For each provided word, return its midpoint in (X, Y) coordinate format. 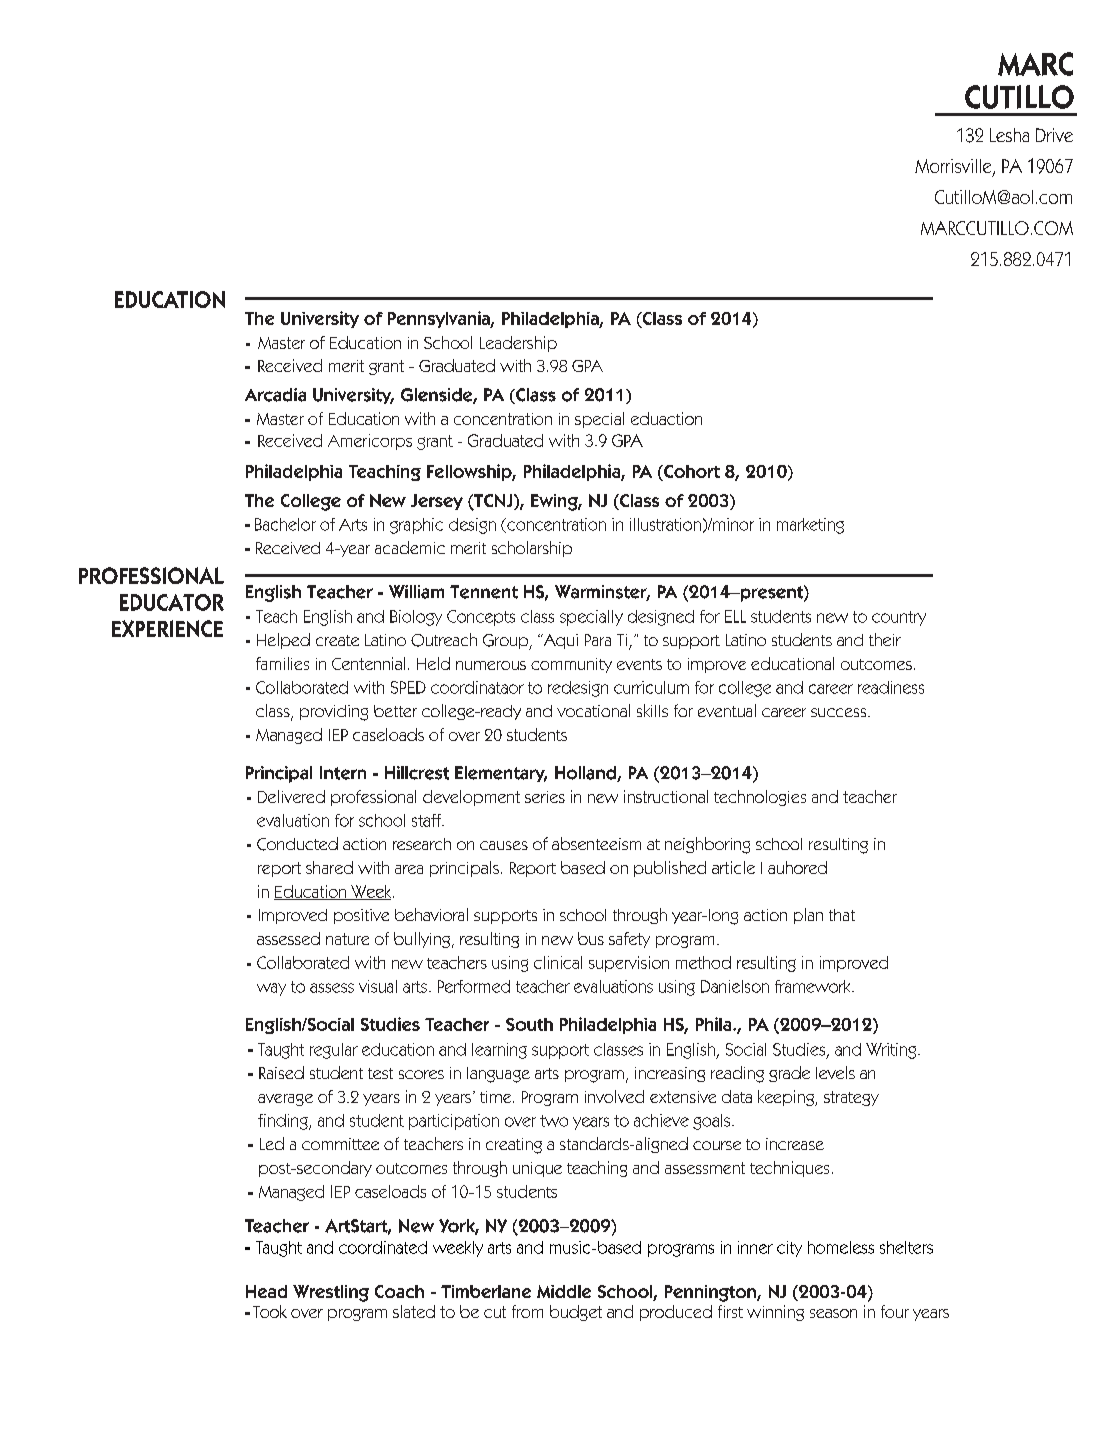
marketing (810, 526)
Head (266, 1291)
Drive (1054, 135)
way (271, 989)
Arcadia (275, 395)
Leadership (518, 344)
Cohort (691, 471)
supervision (629, 964)
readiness (891, 687)
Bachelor (285, 524)
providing (334, 713)
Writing (892, 1051)
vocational (593, 710)
